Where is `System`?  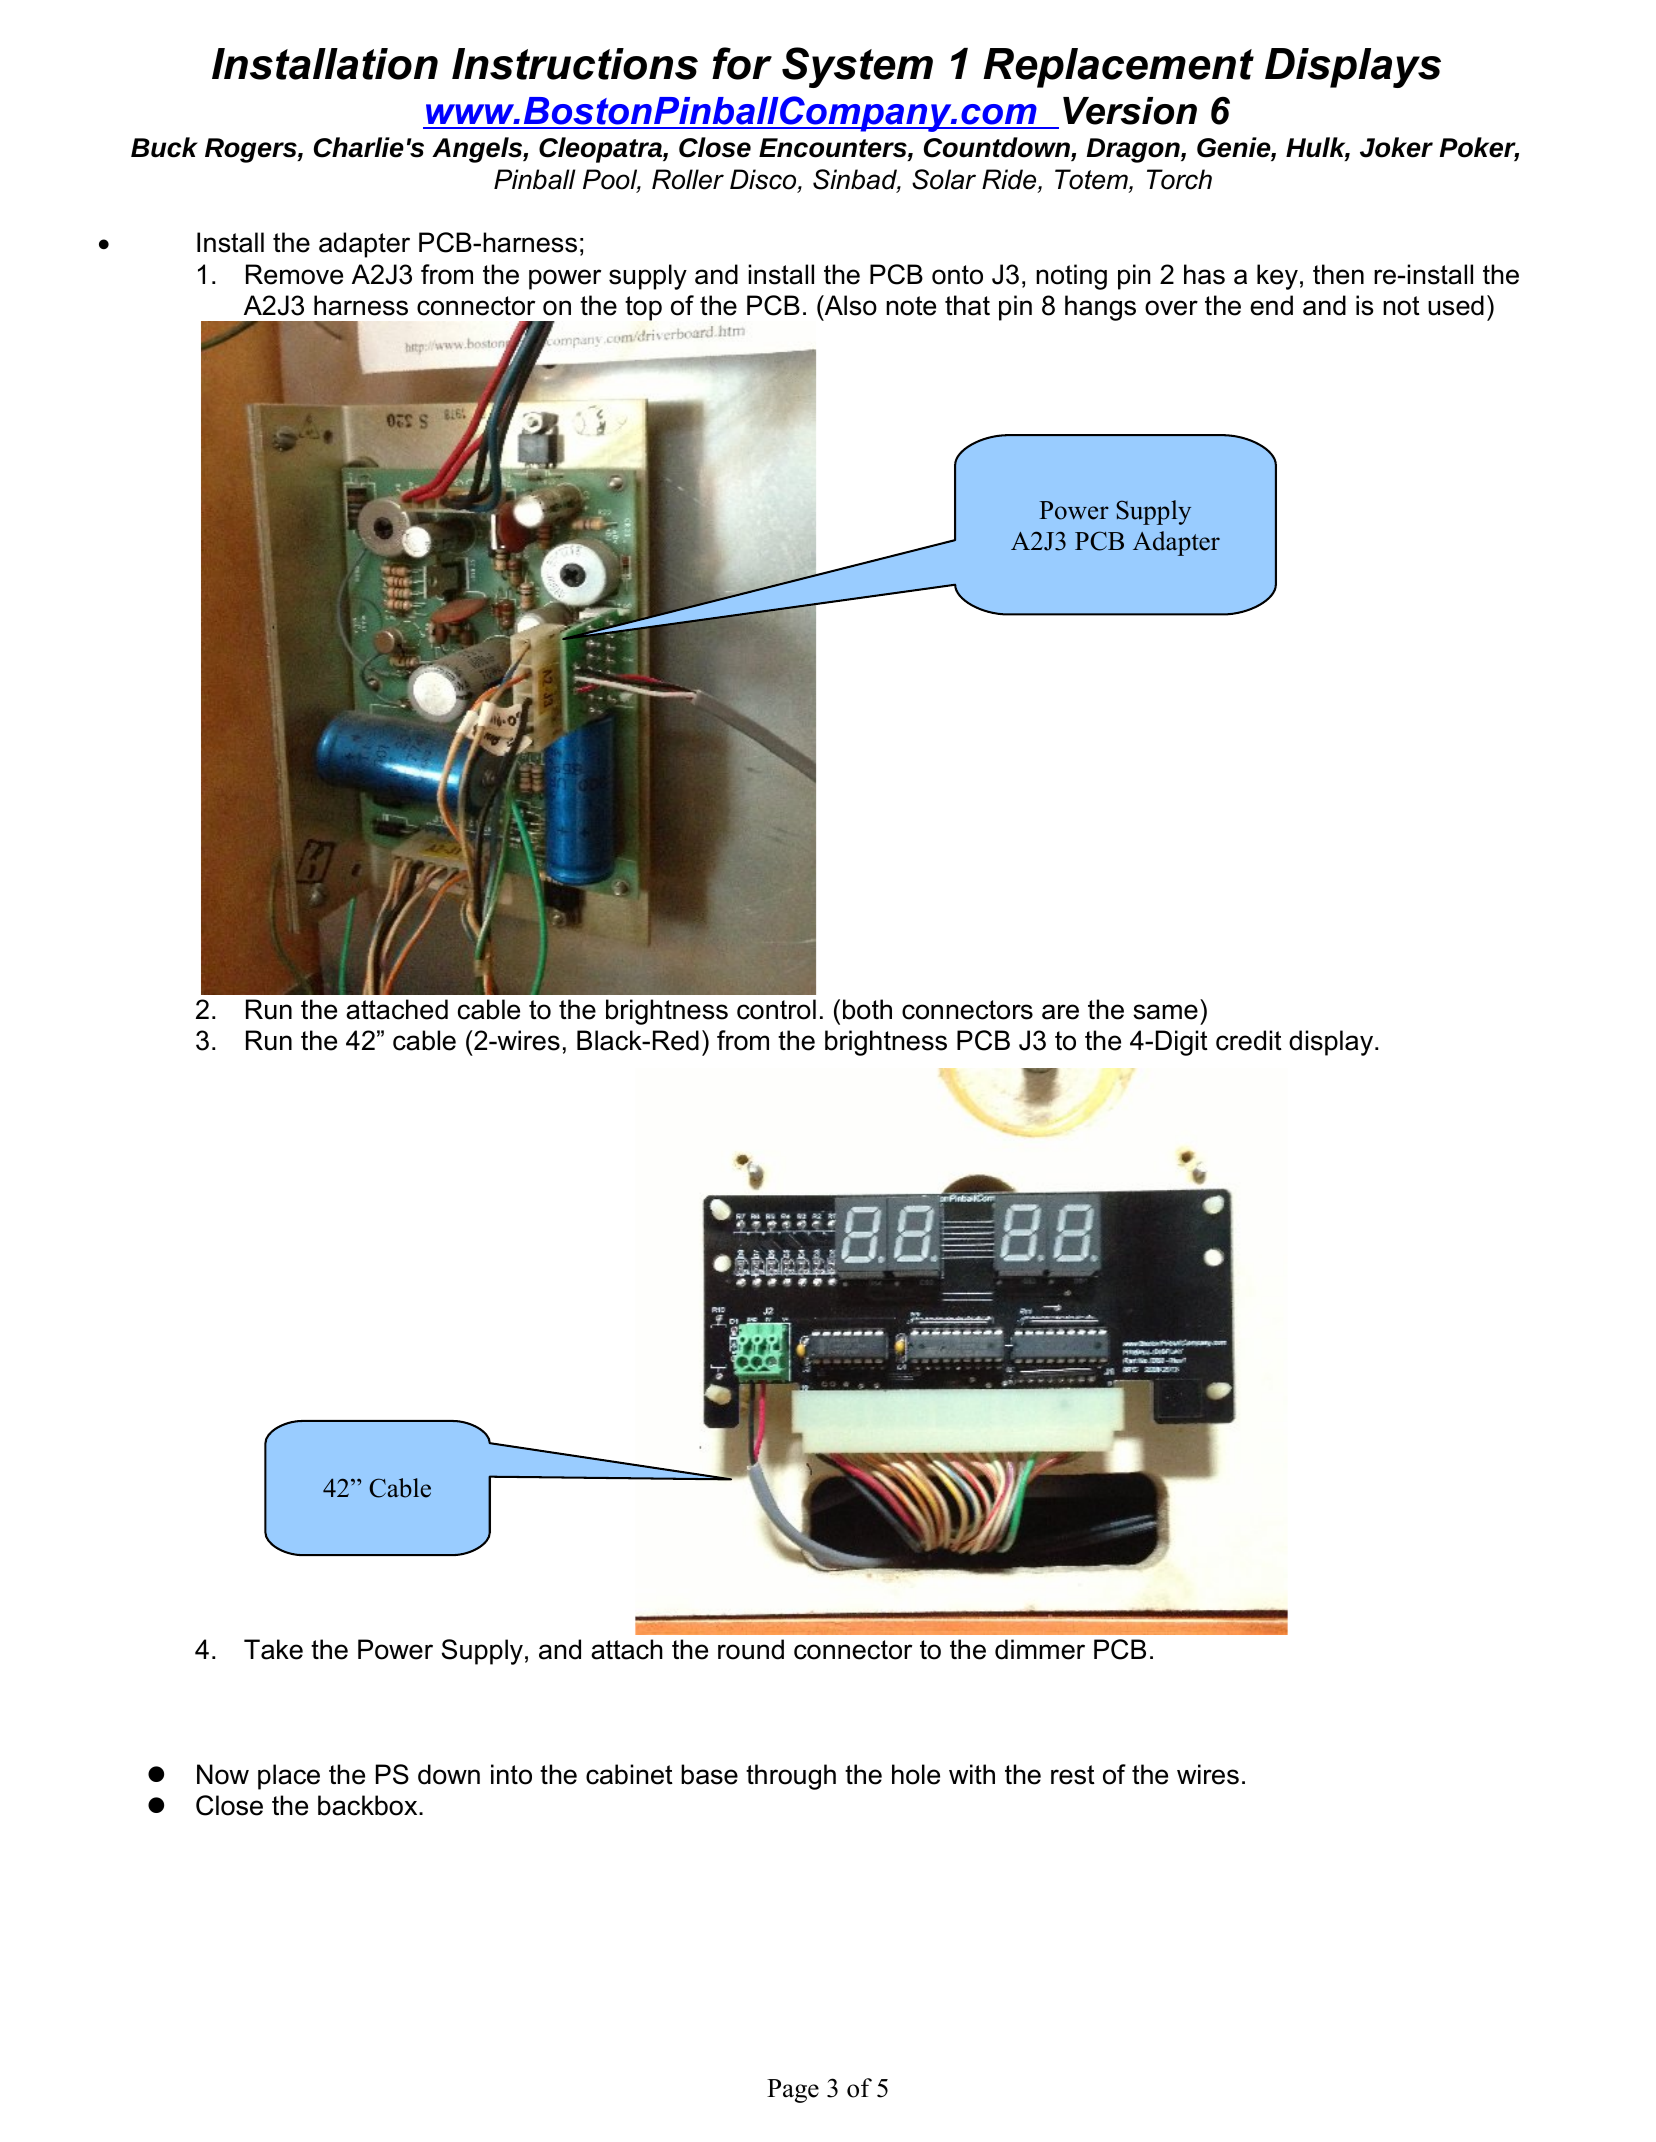
System is located at coordinates (857, 67).
